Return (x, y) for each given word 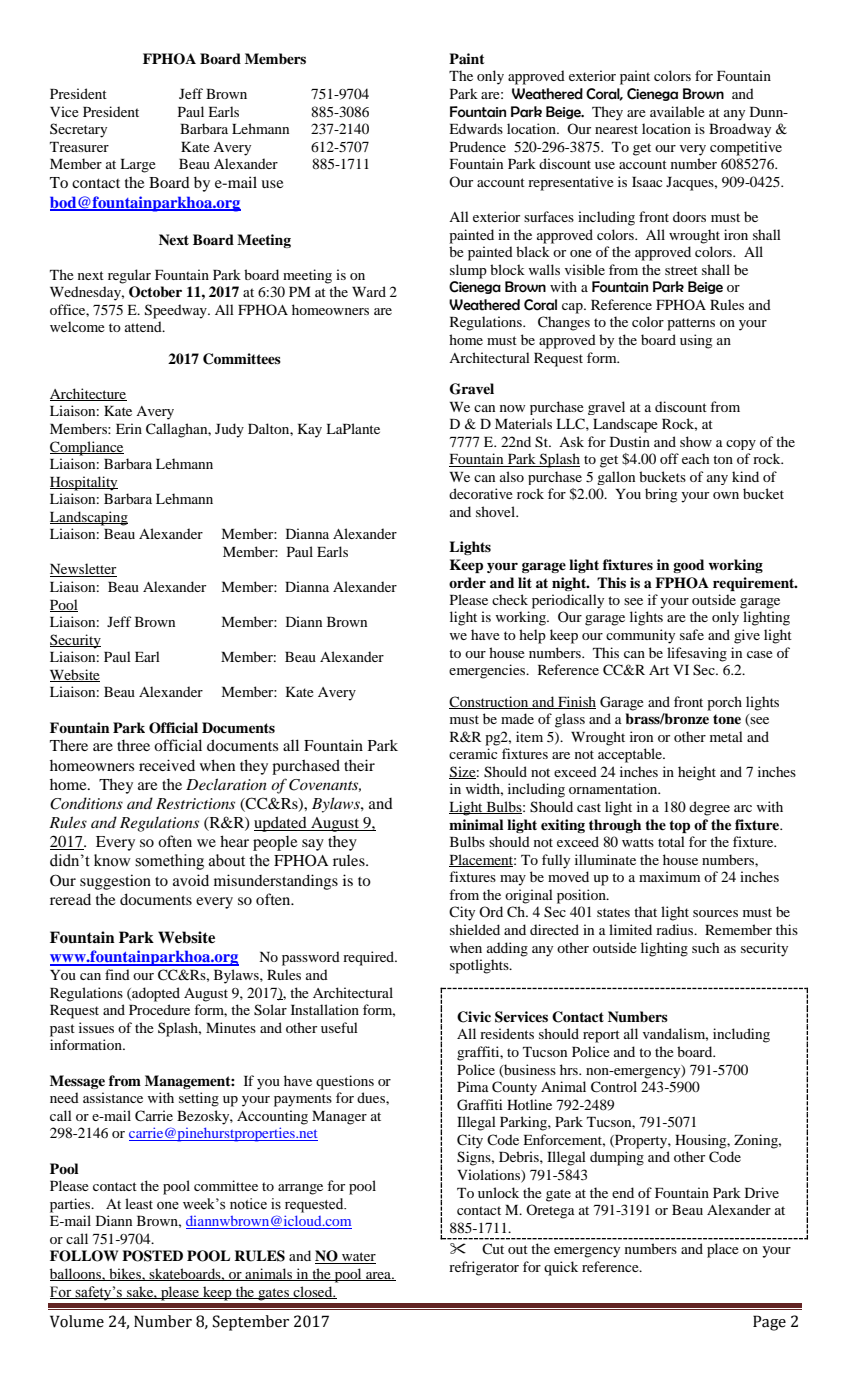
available (677, 111)
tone (727, 719)
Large (138, 166)
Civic (474, 1017)
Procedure (159, 1009)
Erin (129, 428)
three (133, 745)
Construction (490, 702)
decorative (481, 493)
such (705, 947)
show (696, 441)
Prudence (478, 146)
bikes (125, 1274)
